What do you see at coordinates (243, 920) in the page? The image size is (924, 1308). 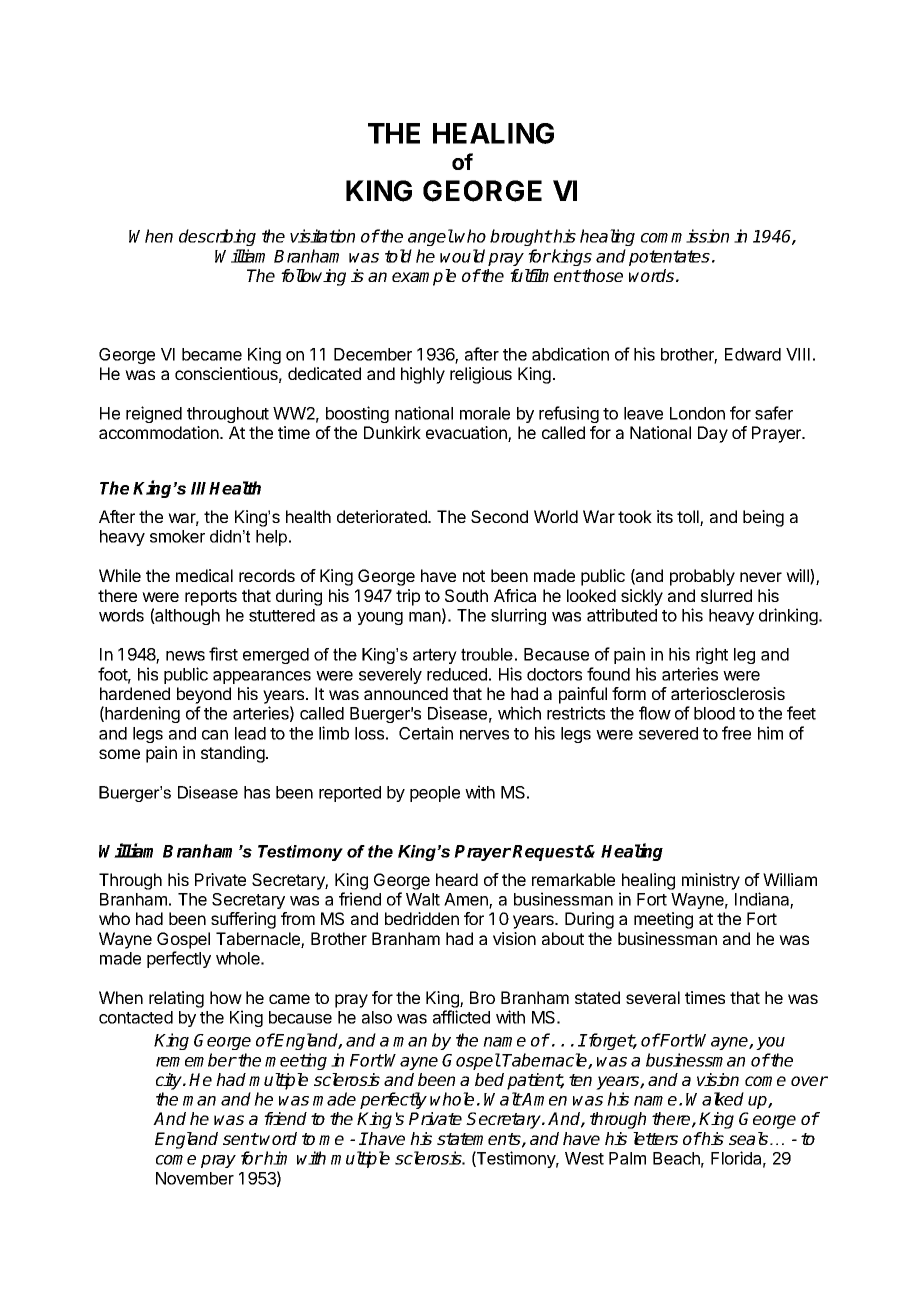 I see `suffering` at bounding box center [243, 920].
